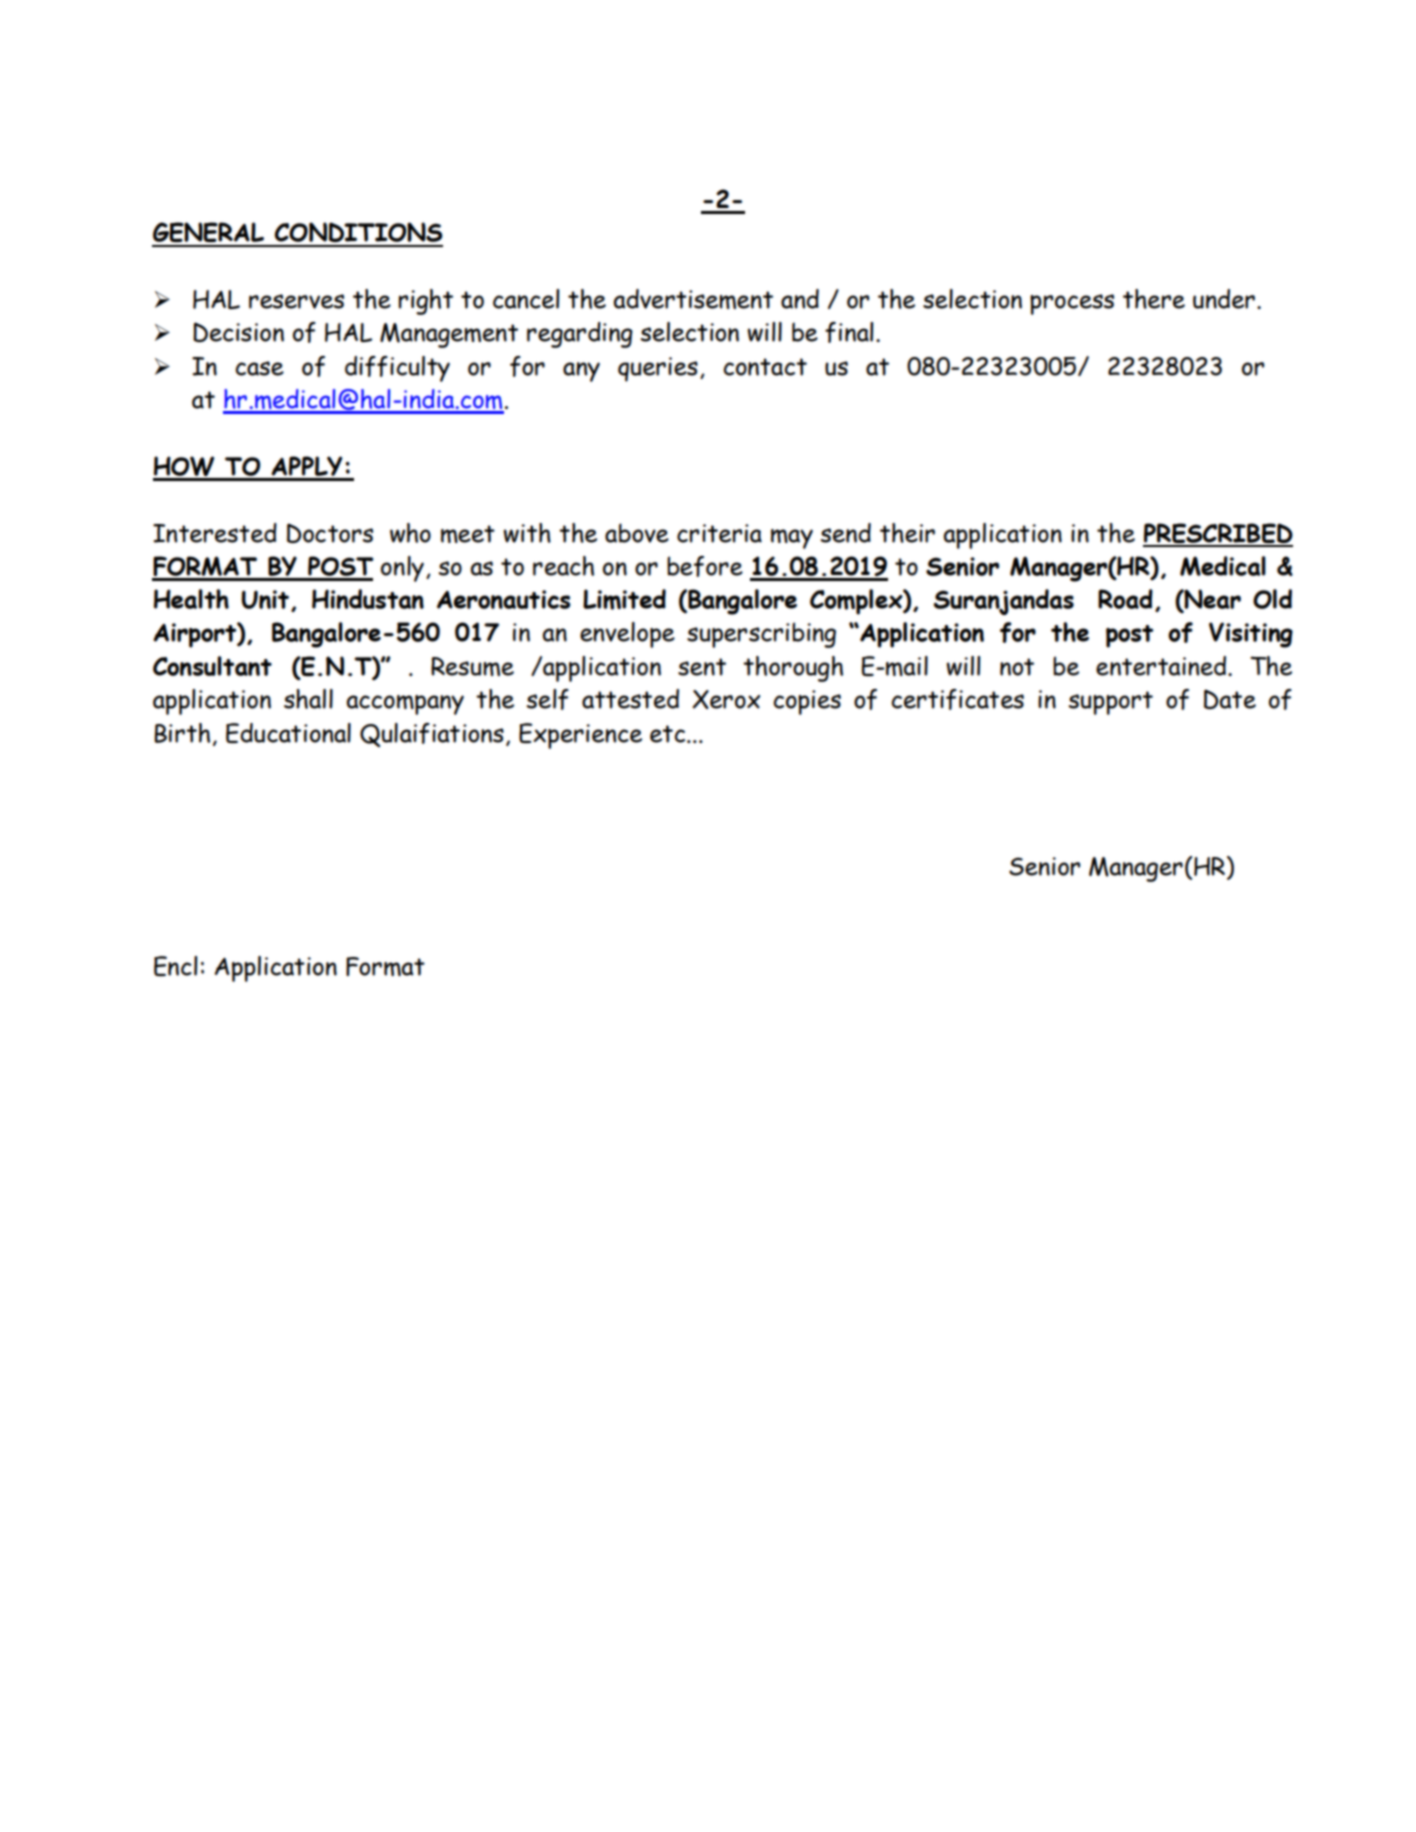 The width and height of the page is (1416, 1832). What do you see at coordinates (1154, 299) in the page?
I see `there` at bounding box center [1154, 299].
